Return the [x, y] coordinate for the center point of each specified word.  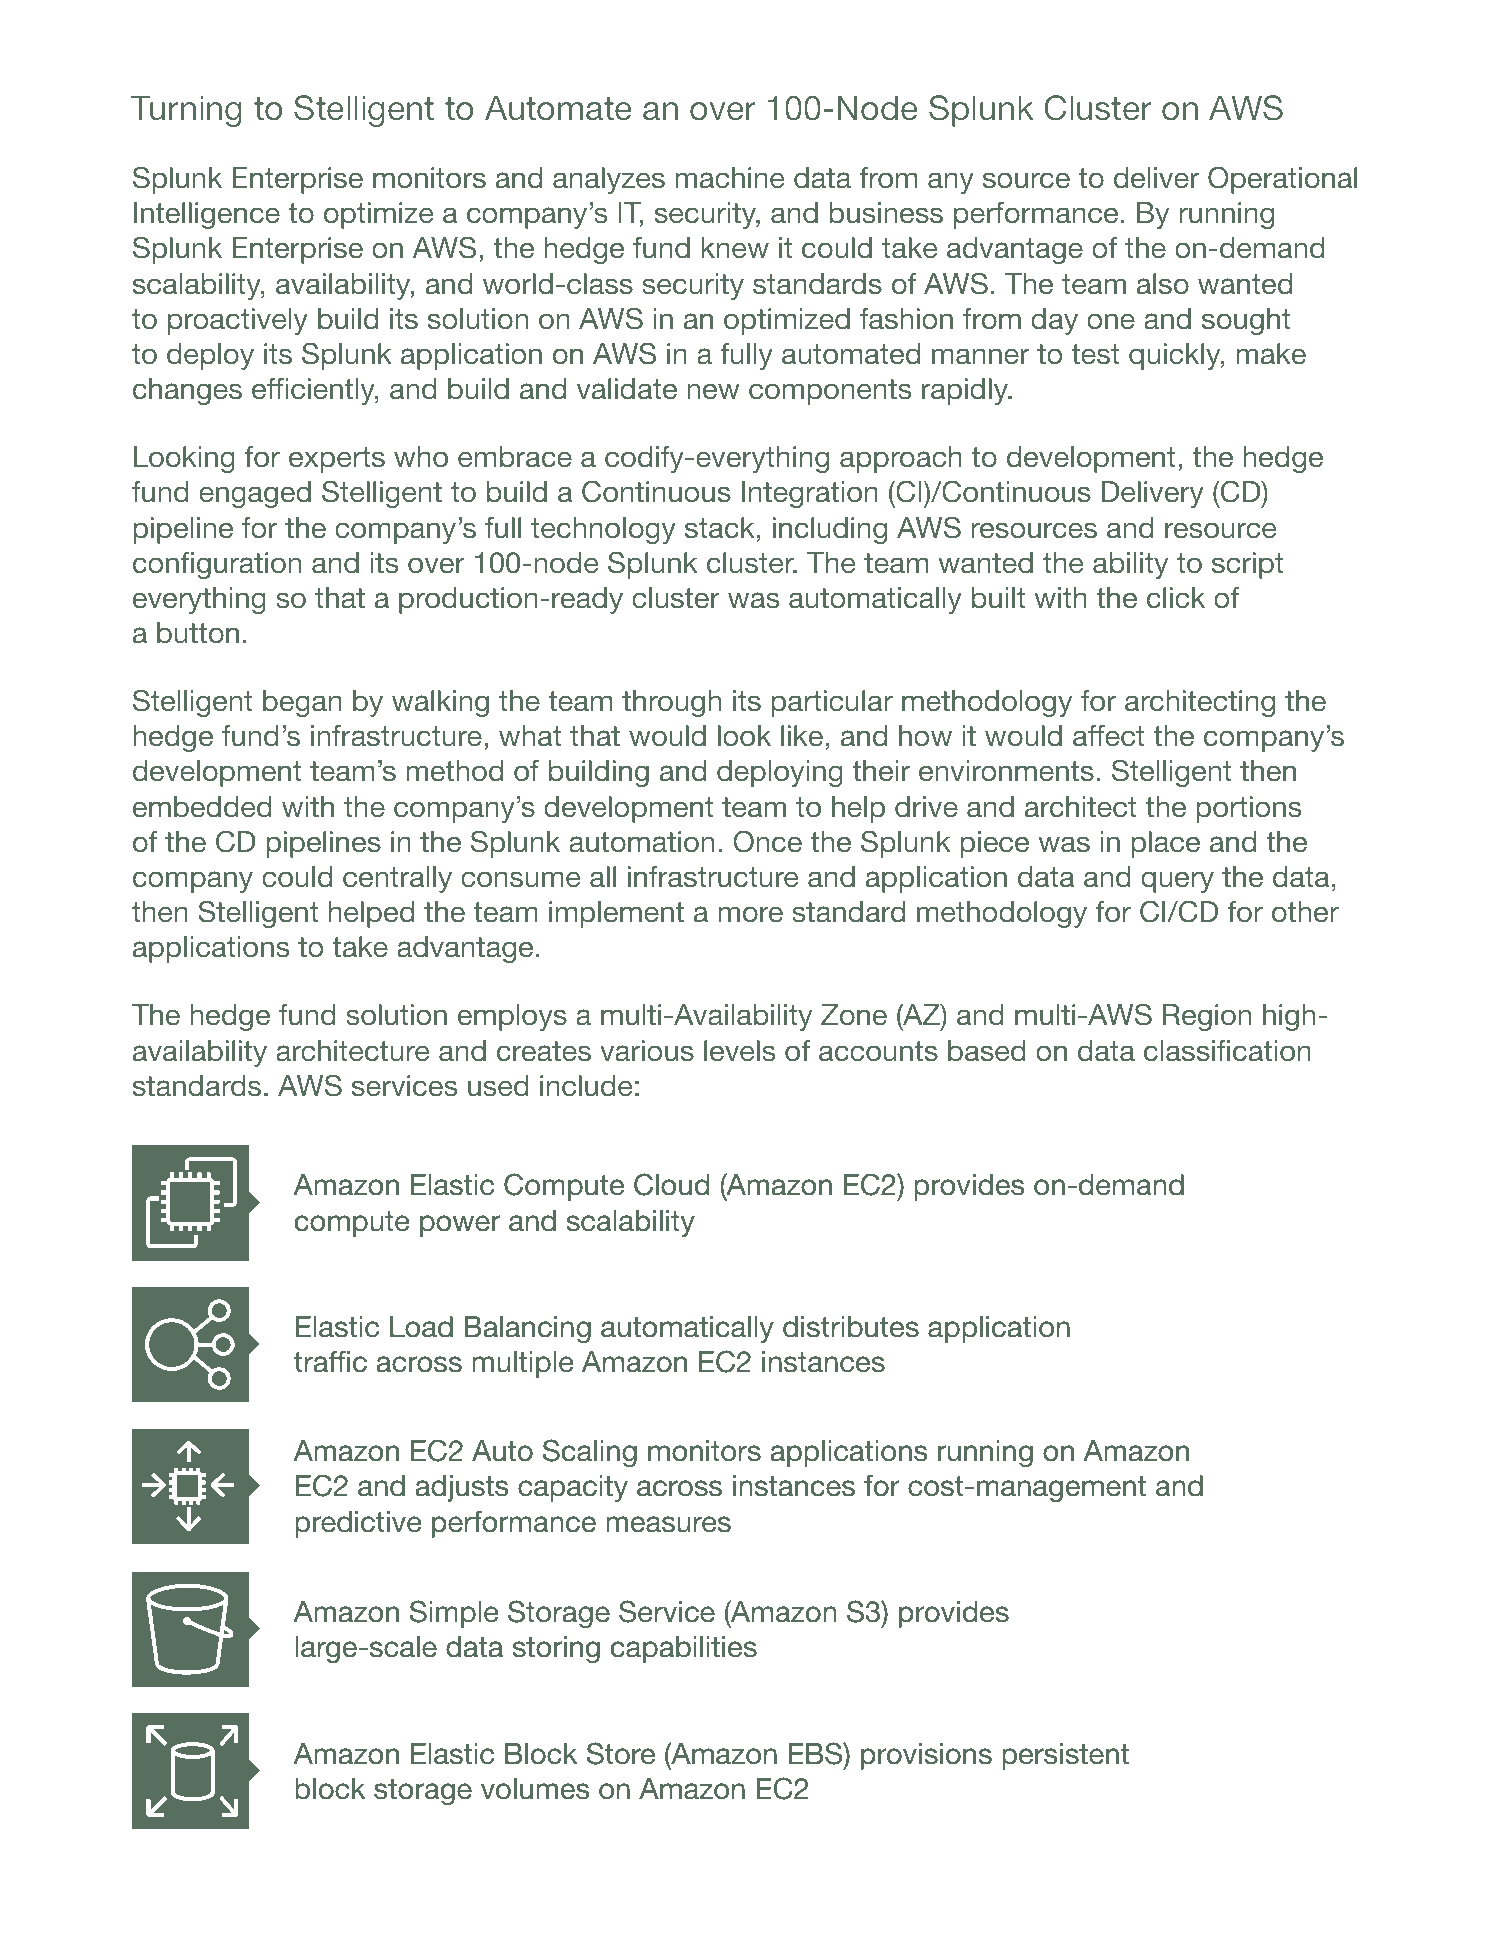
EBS [817, 1753]
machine [729, 178]
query [1177, 882]
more [750, 914]
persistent [1066, 1756]
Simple [454, 1614]
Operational [1282, 180]
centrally [397, 879]
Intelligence [207, 215]
